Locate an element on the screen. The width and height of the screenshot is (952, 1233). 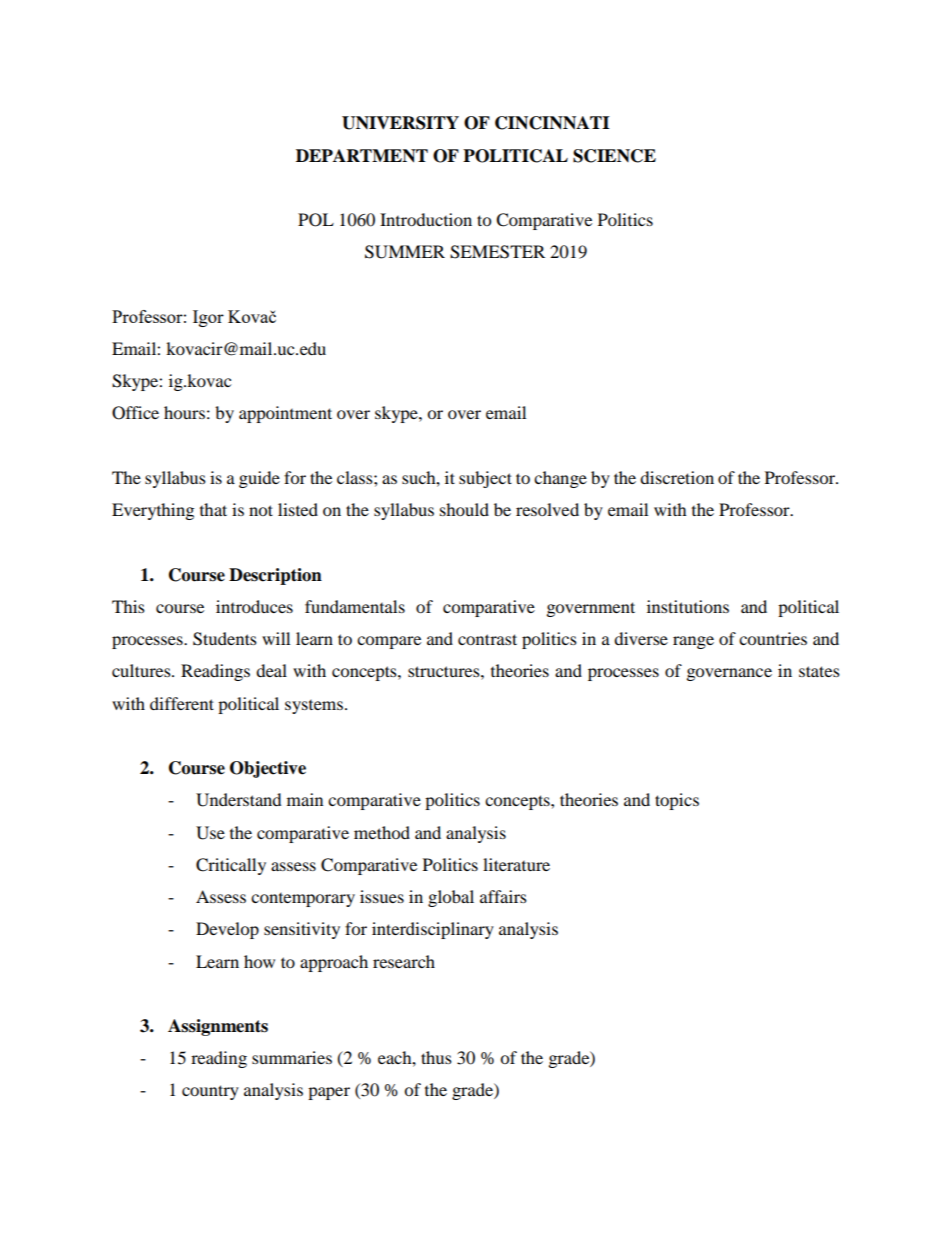
discretion is located at coordinates (677, 477).
